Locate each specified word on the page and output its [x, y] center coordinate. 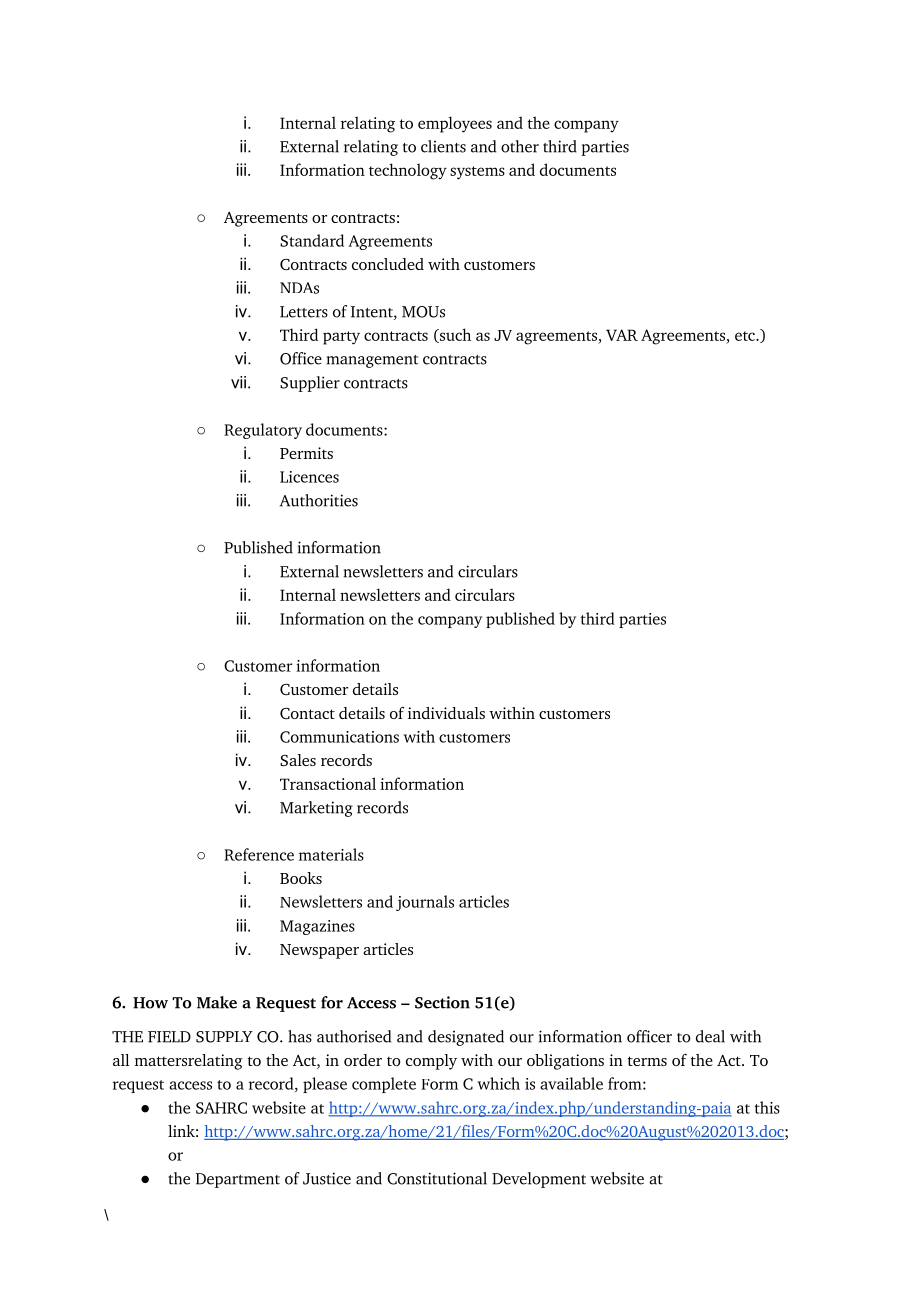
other [520, 146]
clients [443, 146]
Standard [312, 240]
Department [238, 1180]
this [767, 1107]
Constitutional [437, 1178]
